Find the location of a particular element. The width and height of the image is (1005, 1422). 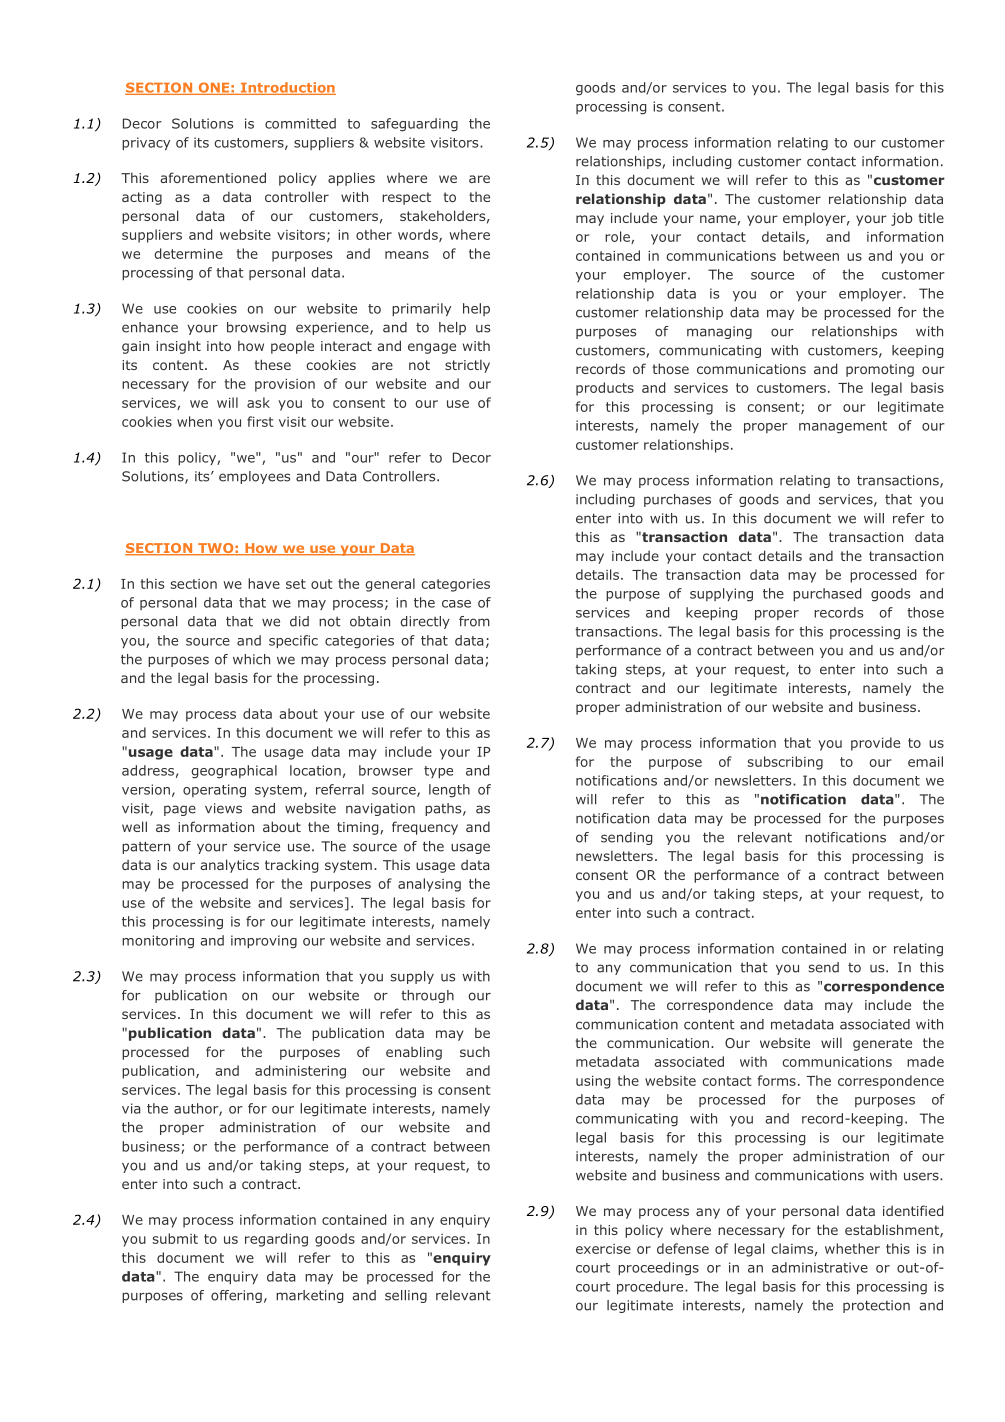

job is located at coordinates (901, 219).
